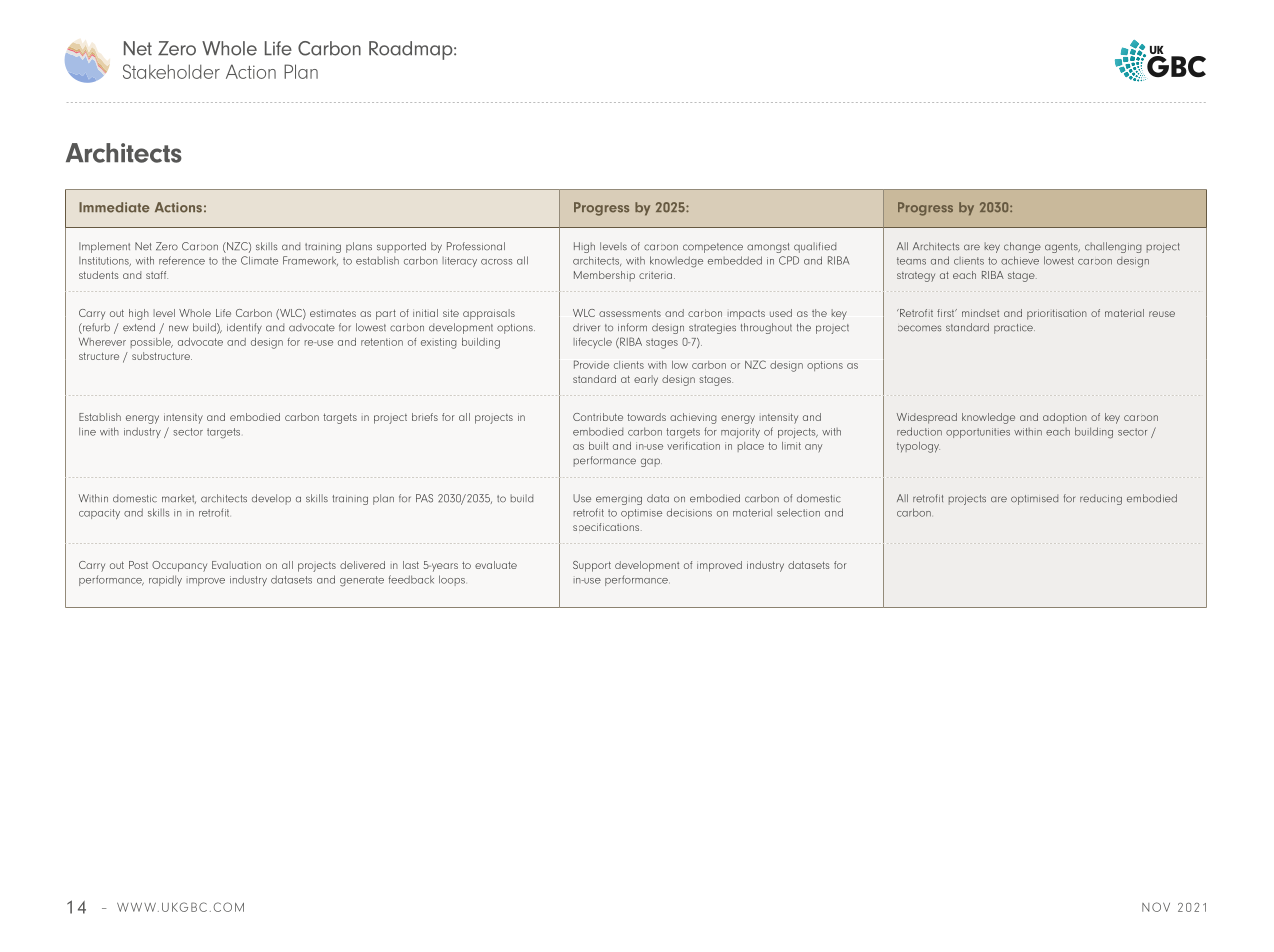 This screenshot has width=1274, height=952. What do you see at coordinates (1057, 314) in the screenshot?
I see `prioritisation` at bounding box center [1057, 314].
